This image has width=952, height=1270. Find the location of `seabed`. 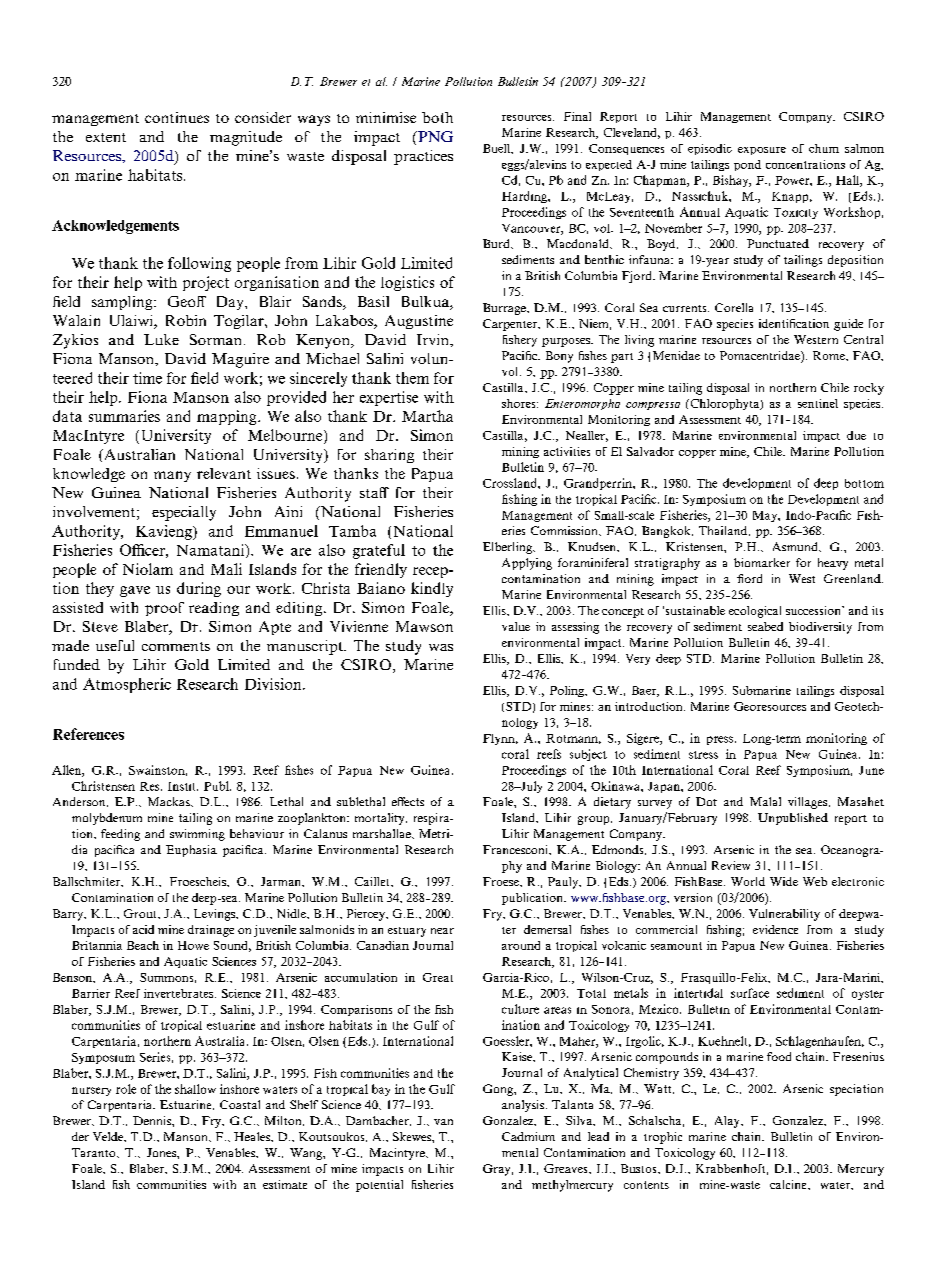

seabed is located at coordinates (765, 626).
